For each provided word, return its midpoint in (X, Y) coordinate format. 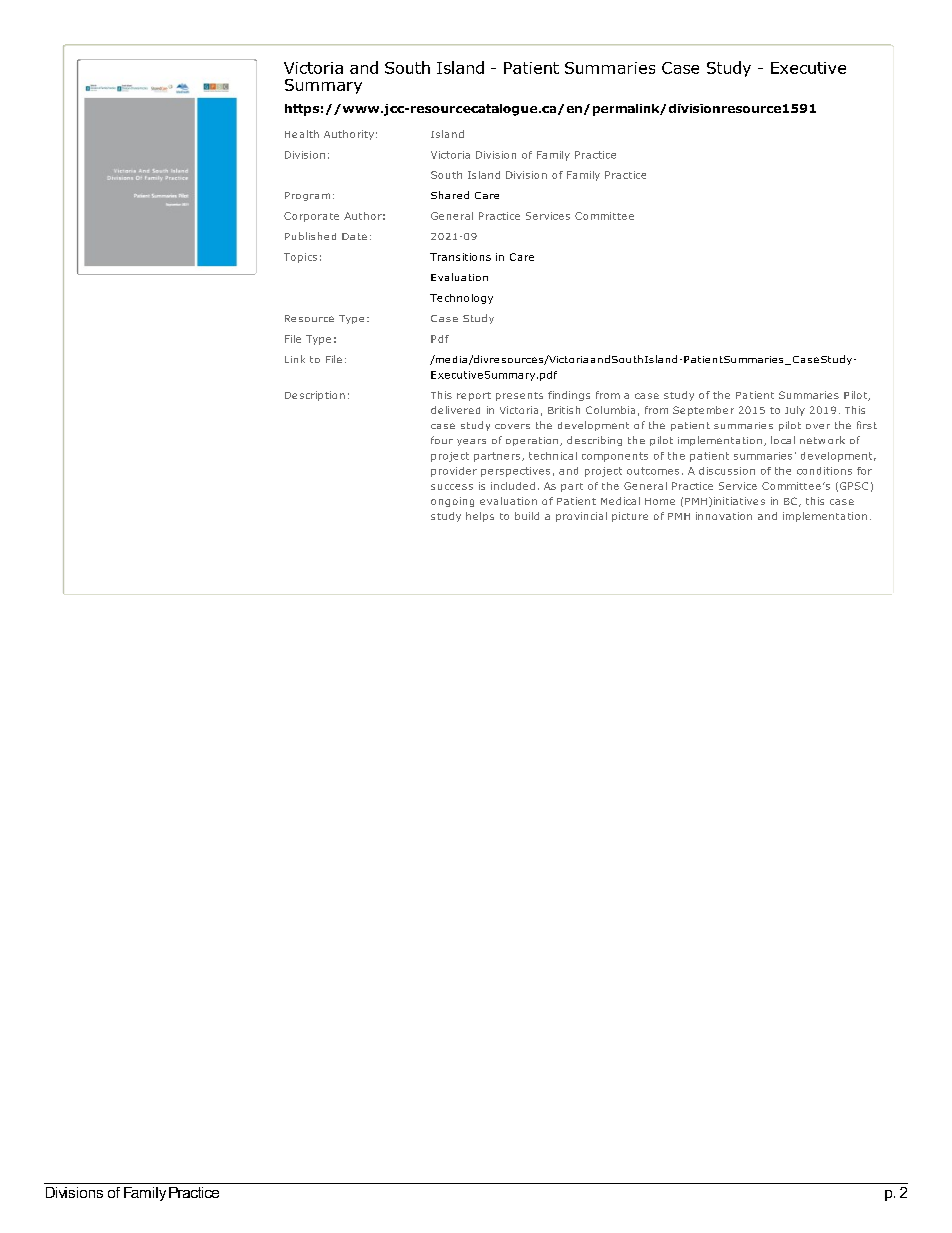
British (564, 410)
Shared (450, 195)
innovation (724, 516)
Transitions (460, 257)
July (795, 411)
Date (354, 236)
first (867, 425)
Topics (300, 258)
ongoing (452, 502)
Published (310, 236)
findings (569, 396)
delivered (455, 410)
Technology (461, 299)
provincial (581, 517)
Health (302, 134)
